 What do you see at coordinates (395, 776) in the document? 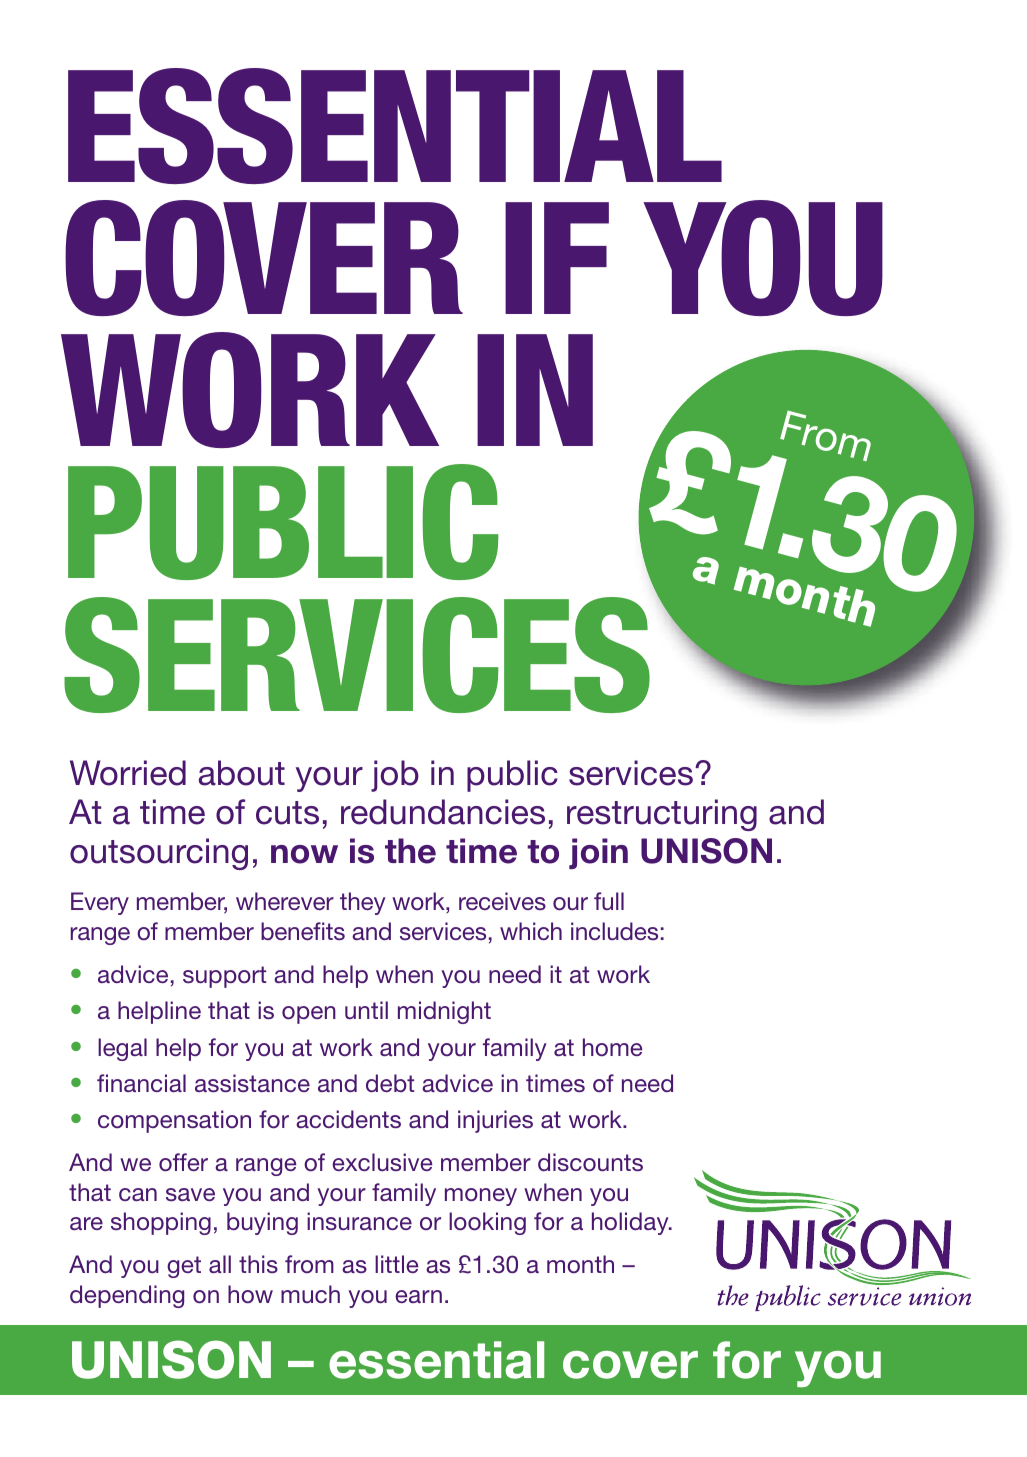
I see `job` at bounding box center [395, 776].
